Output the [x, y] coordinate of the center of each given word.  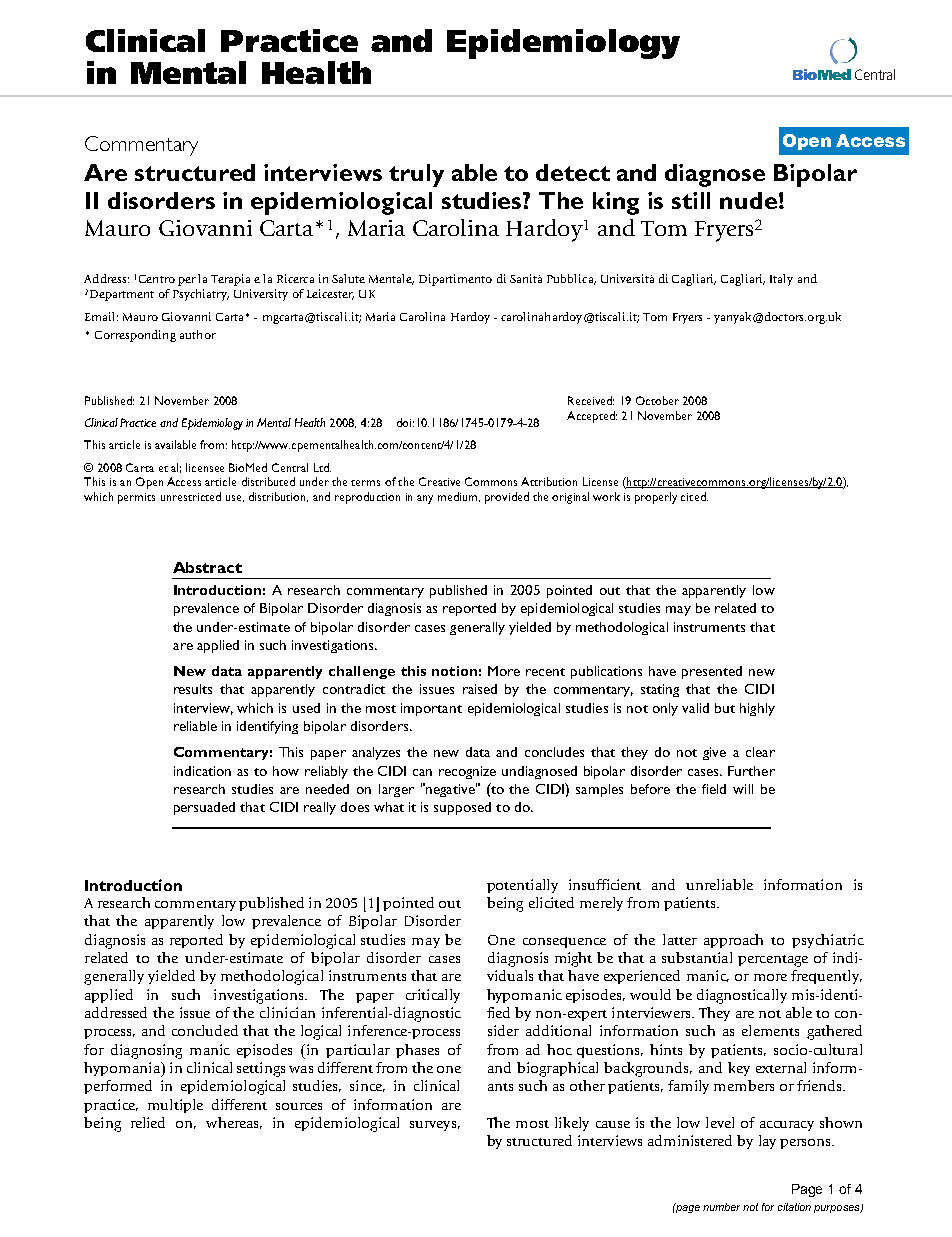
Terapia [230, 280]
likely [572, 1124]
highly [757, 709]
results [193, 689]
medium [459, 497]
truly [416, 175]
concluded [205, 1030]
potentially [522, 886]
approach [733, 941]
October [657, 400]
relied [148, 1122]
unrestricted [191, 496]
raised [480, 689]
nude [748, 200]
